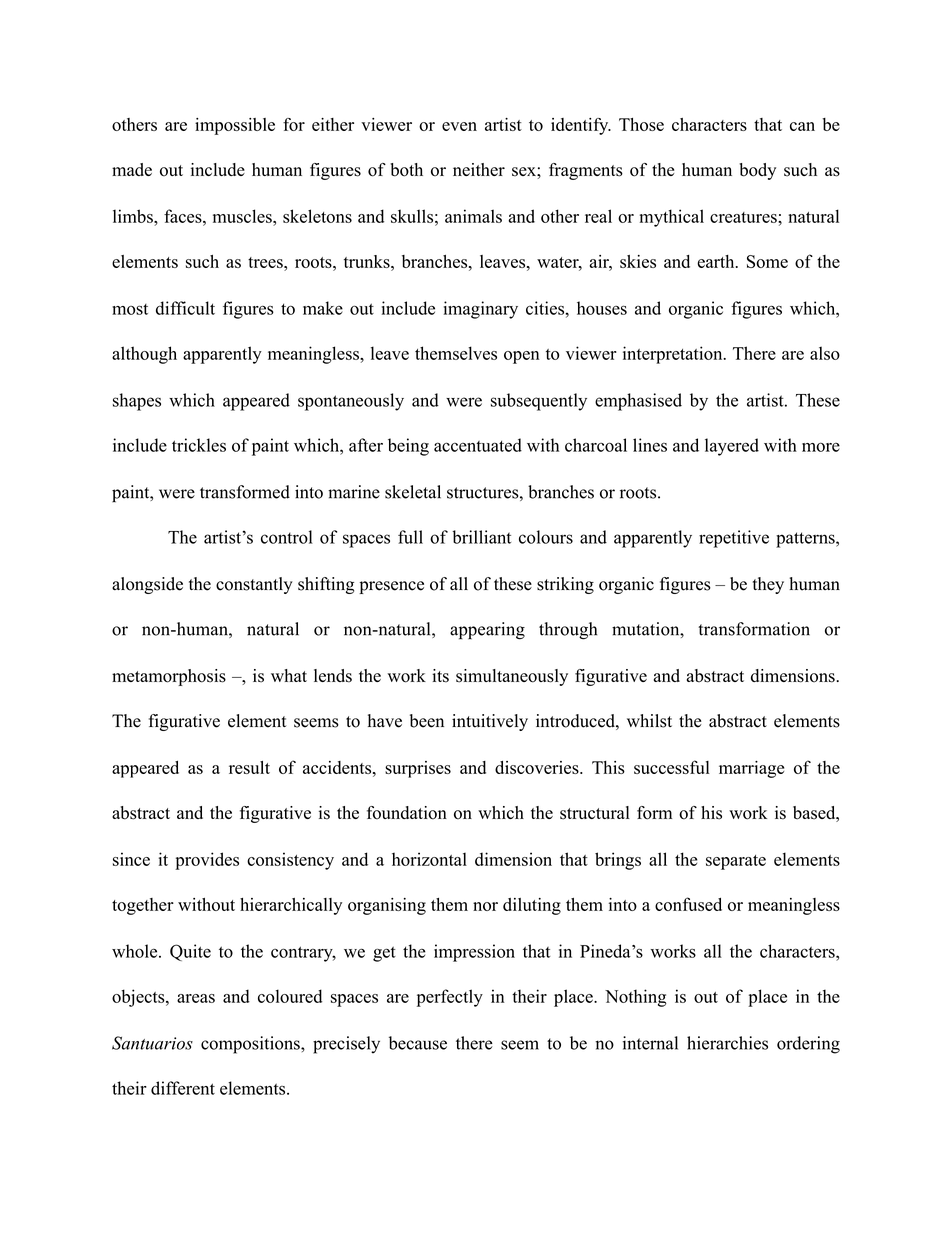  I want to click on interpretation, so click(674, 355).
